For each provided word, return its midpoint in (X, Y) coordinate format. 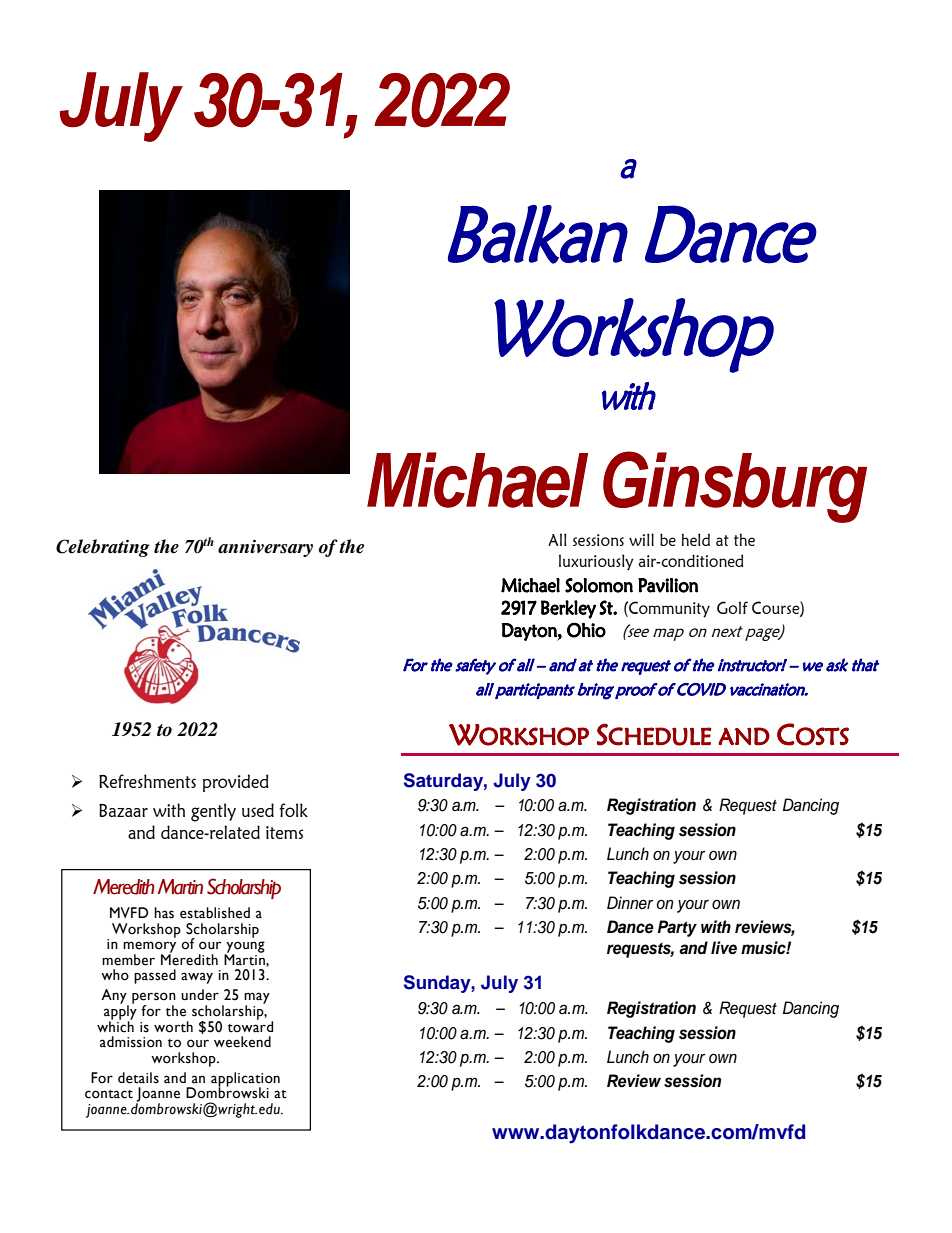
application (245, 1080)
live (724, 948)
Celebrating (103, 548)
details (138, 1078)
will (641, 539)
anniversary (265, 548)
